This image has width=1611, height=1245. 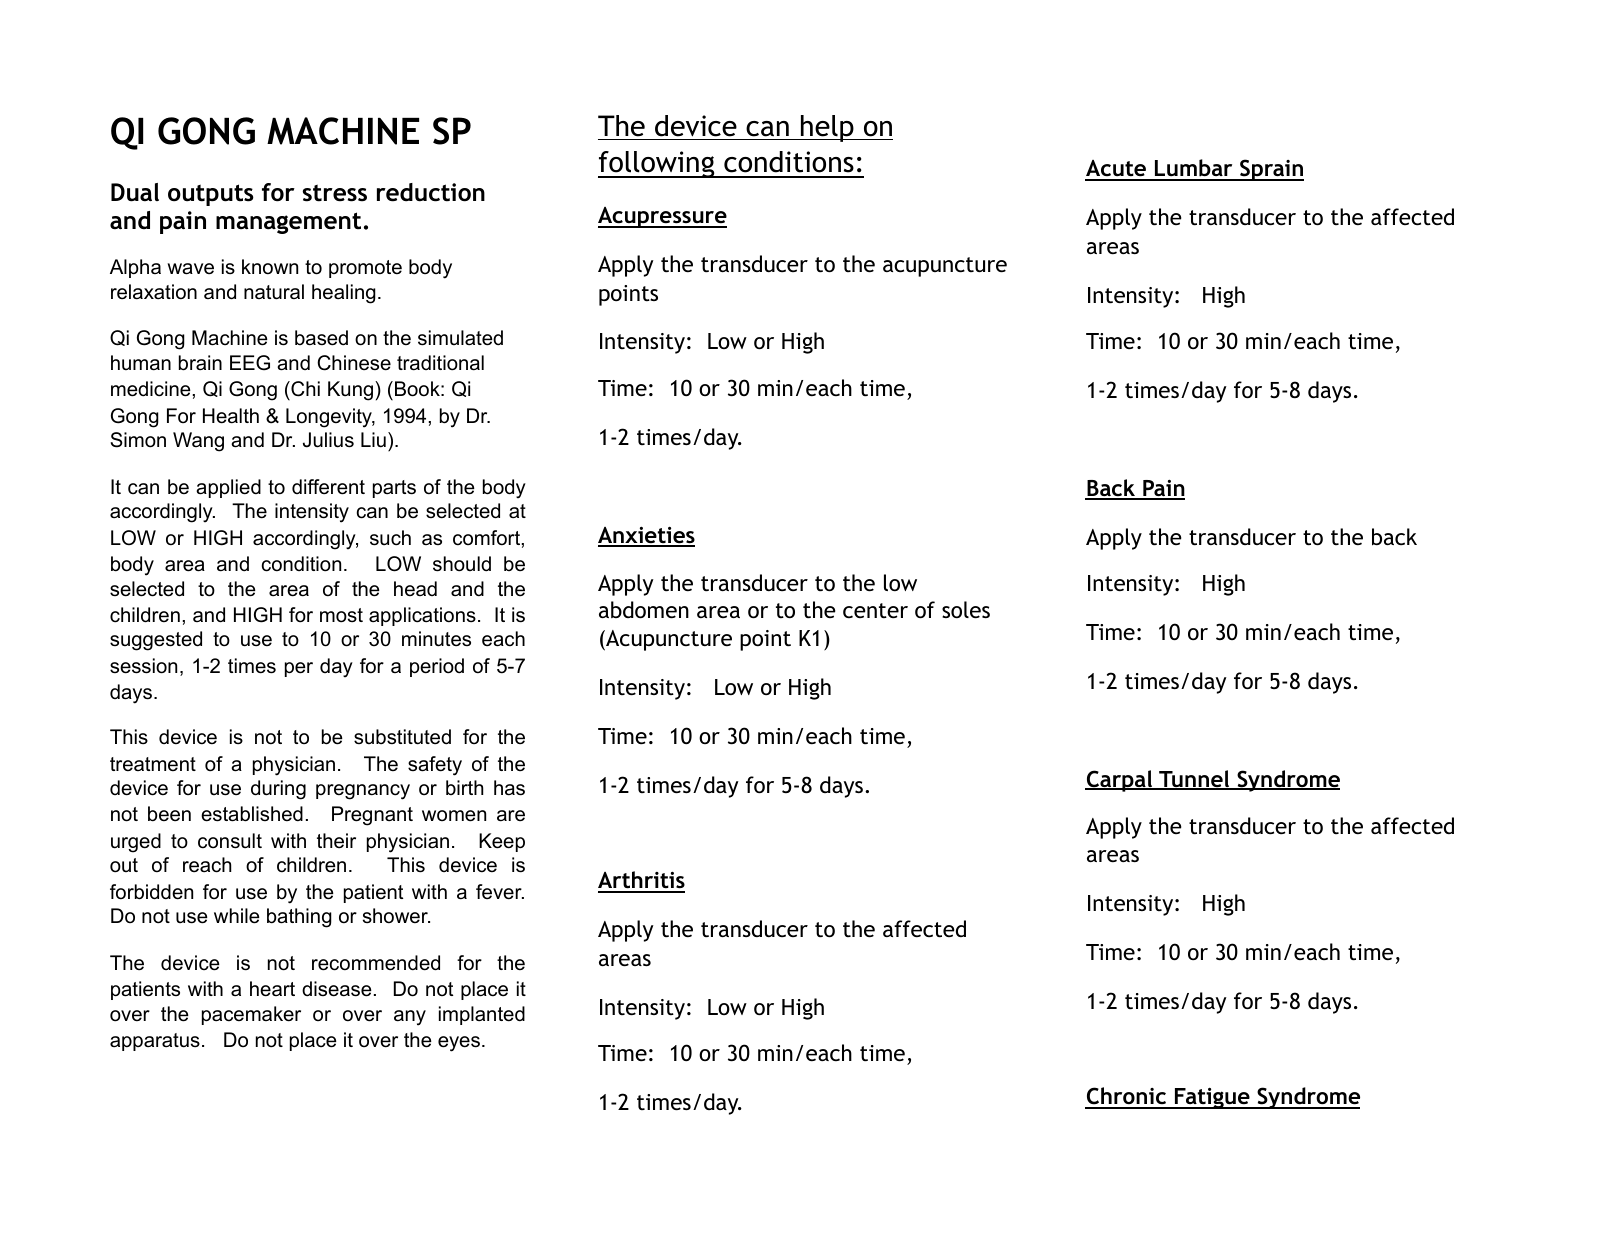 I want to click on soles, so click(x=966, y=610).
